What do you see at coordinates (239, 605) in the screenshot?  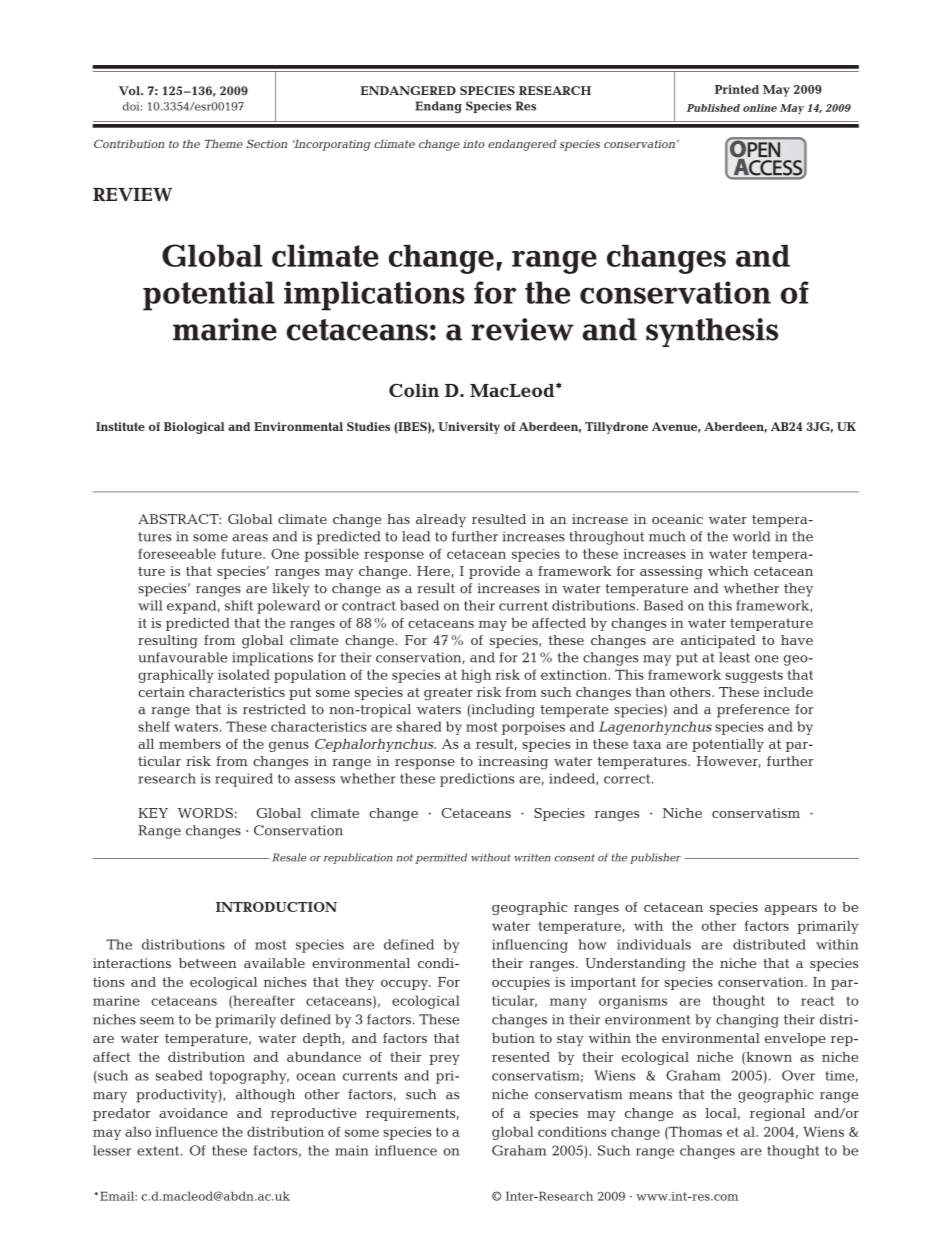 I see `shift` at bounding box center [239, 605].
